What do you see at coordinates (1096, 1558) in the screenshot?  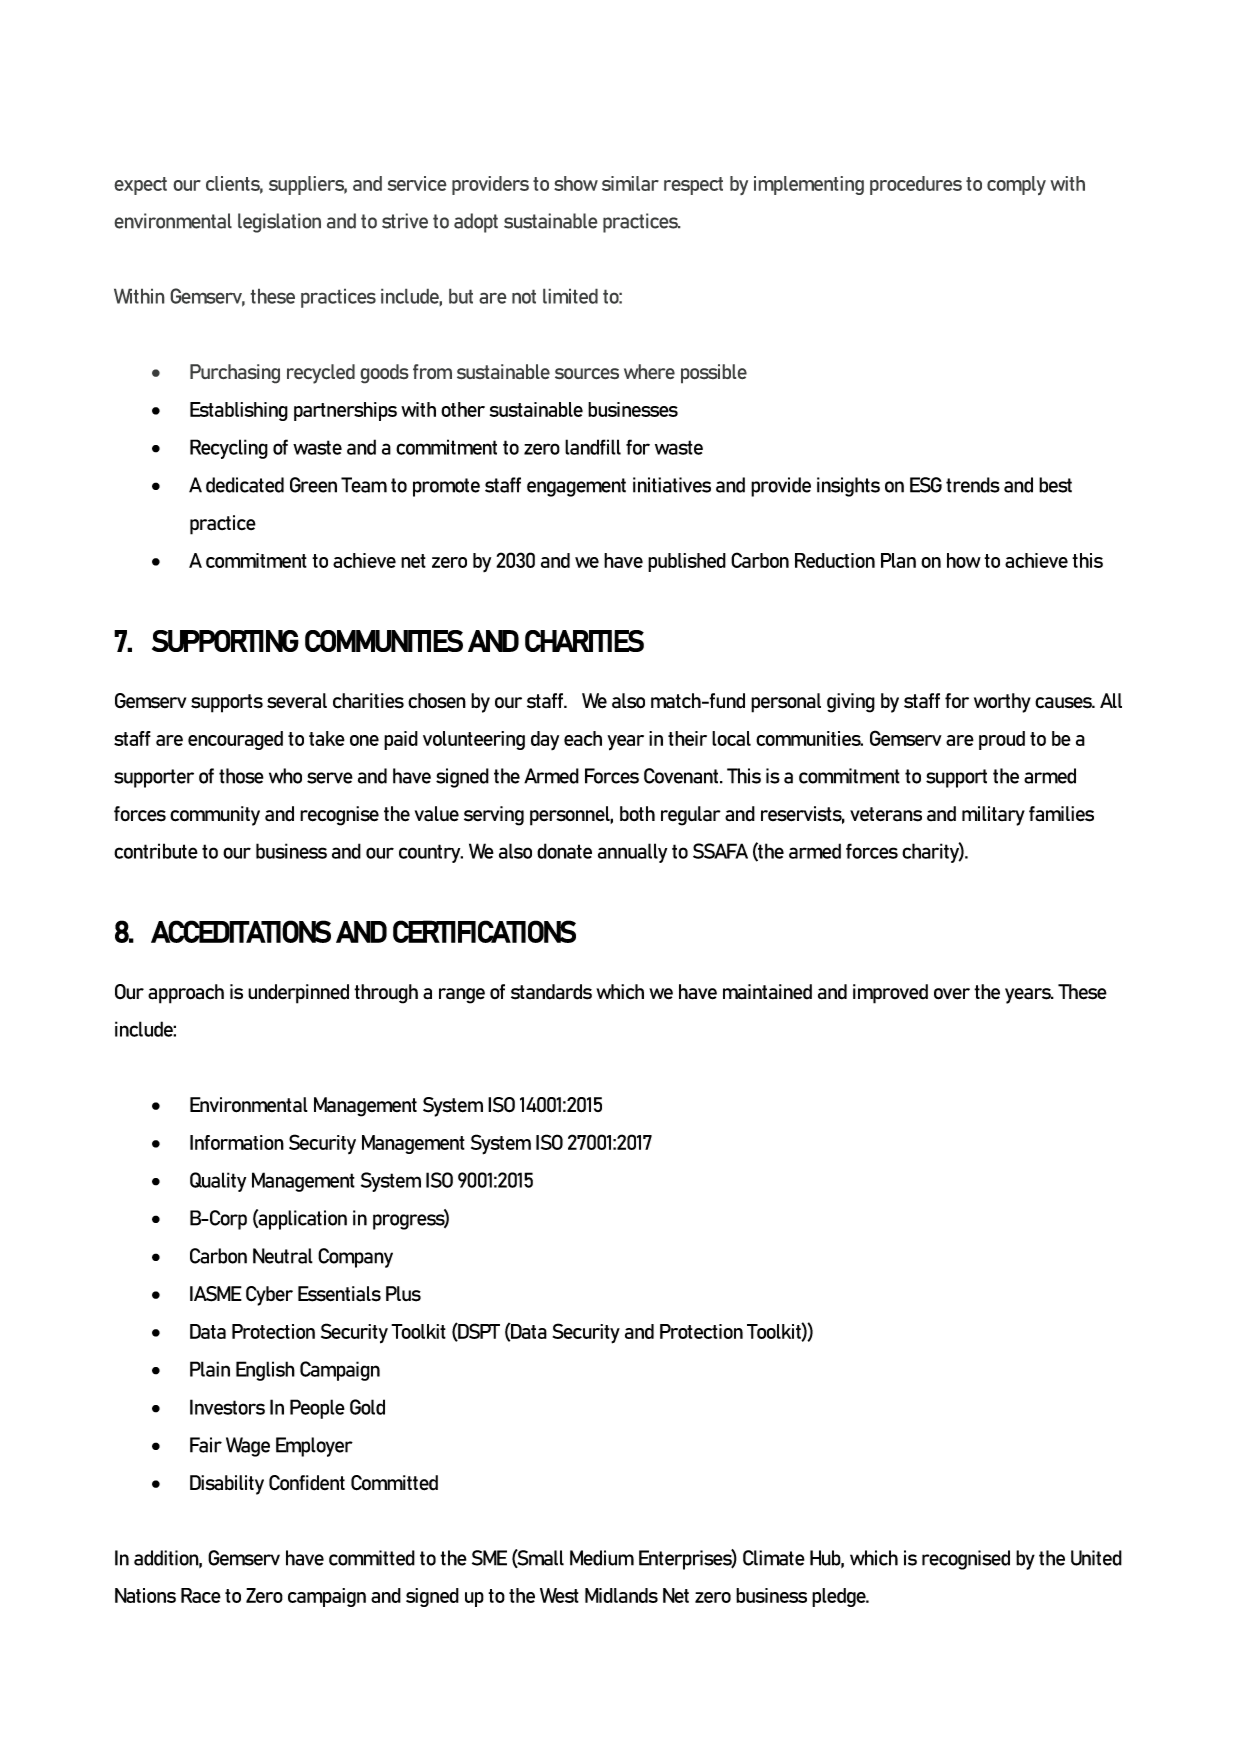 I see `United` at bounding box center [1096, 1558].
